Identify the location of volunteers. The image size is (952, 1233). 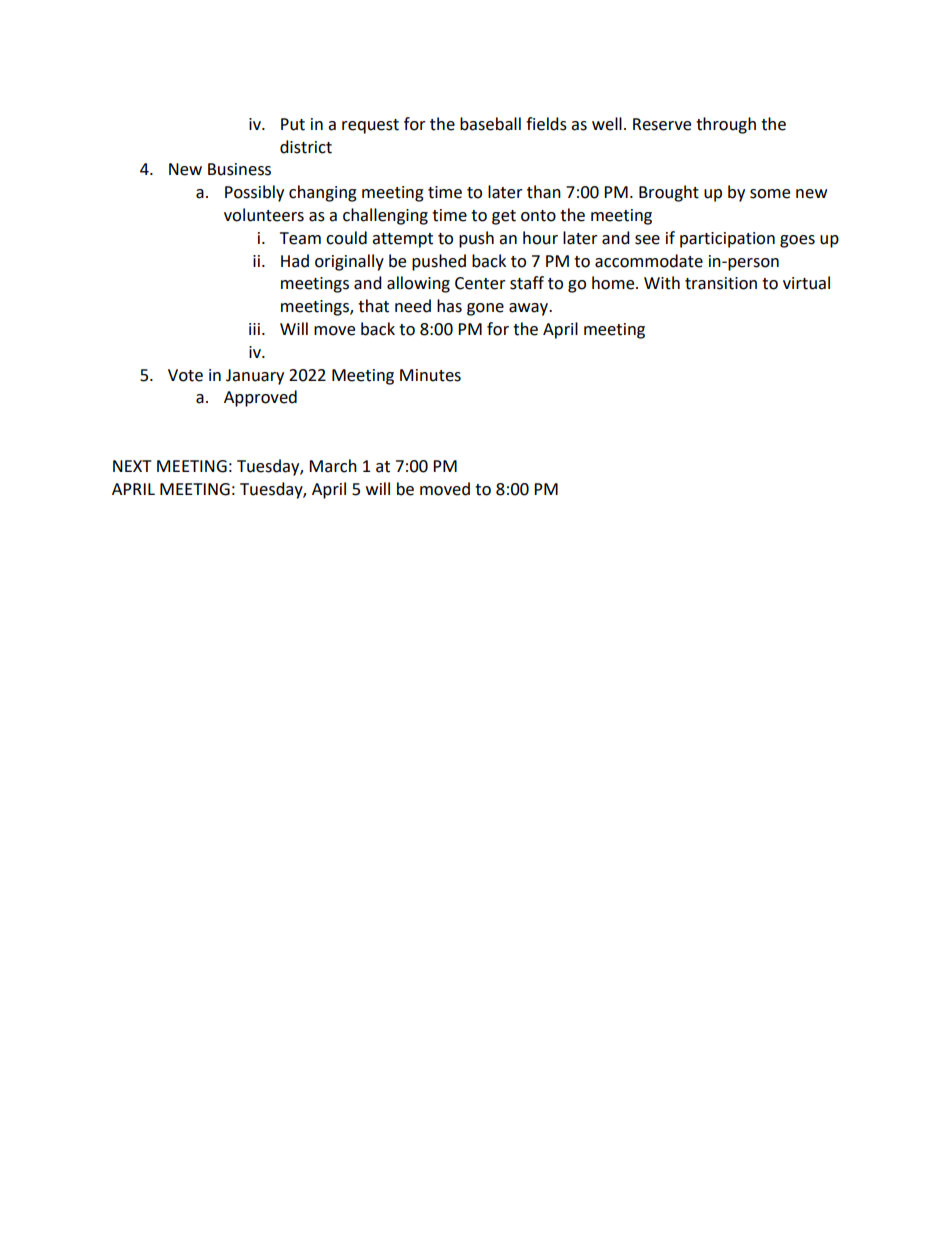
(264, 215).
